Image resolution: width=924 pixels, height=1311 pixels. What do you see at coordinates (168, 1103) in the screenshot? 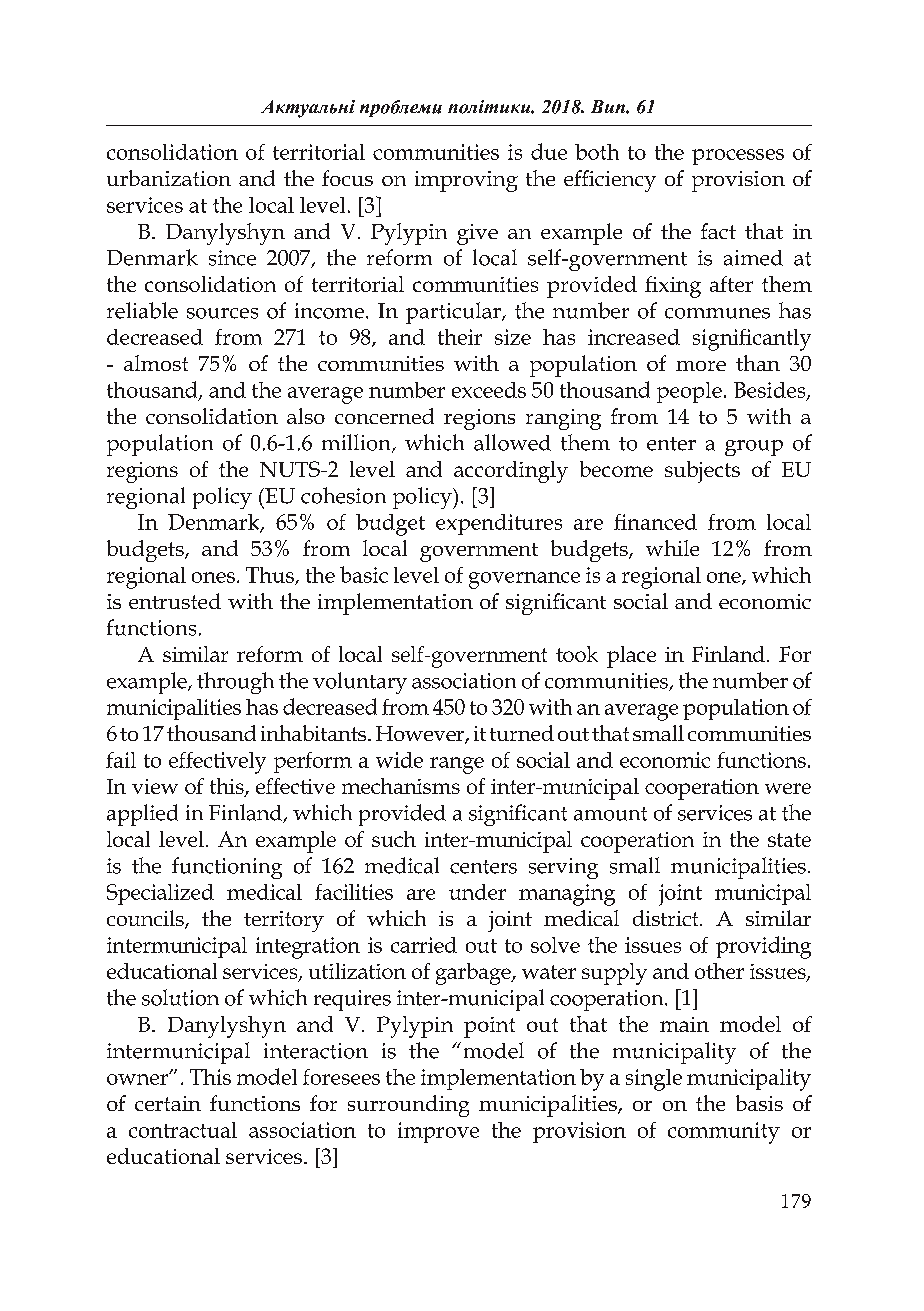
I see `certain` at bounding box center [168, 1103].
